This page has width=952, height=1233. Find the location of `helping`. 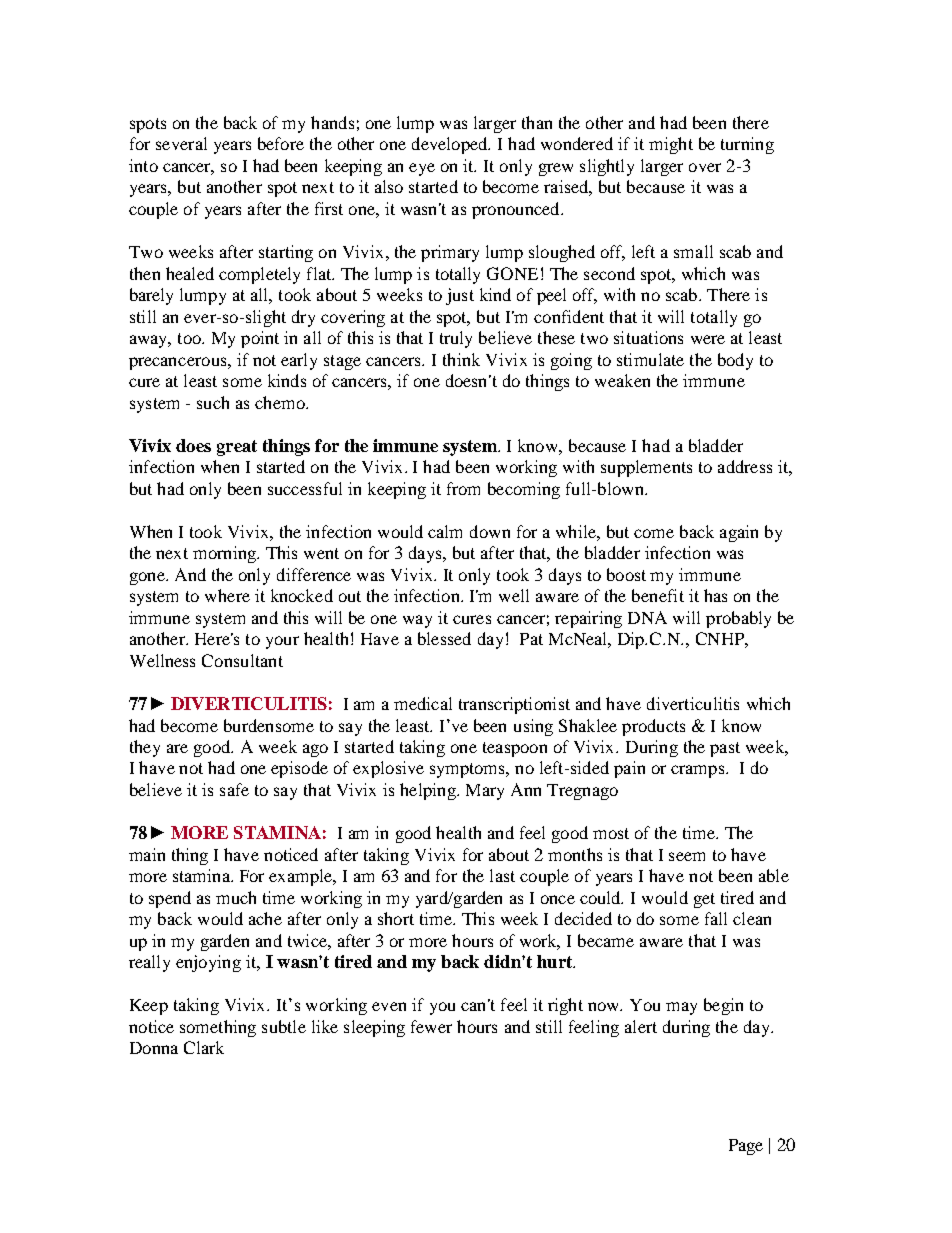

helping is located at coordinates (429, 791).
